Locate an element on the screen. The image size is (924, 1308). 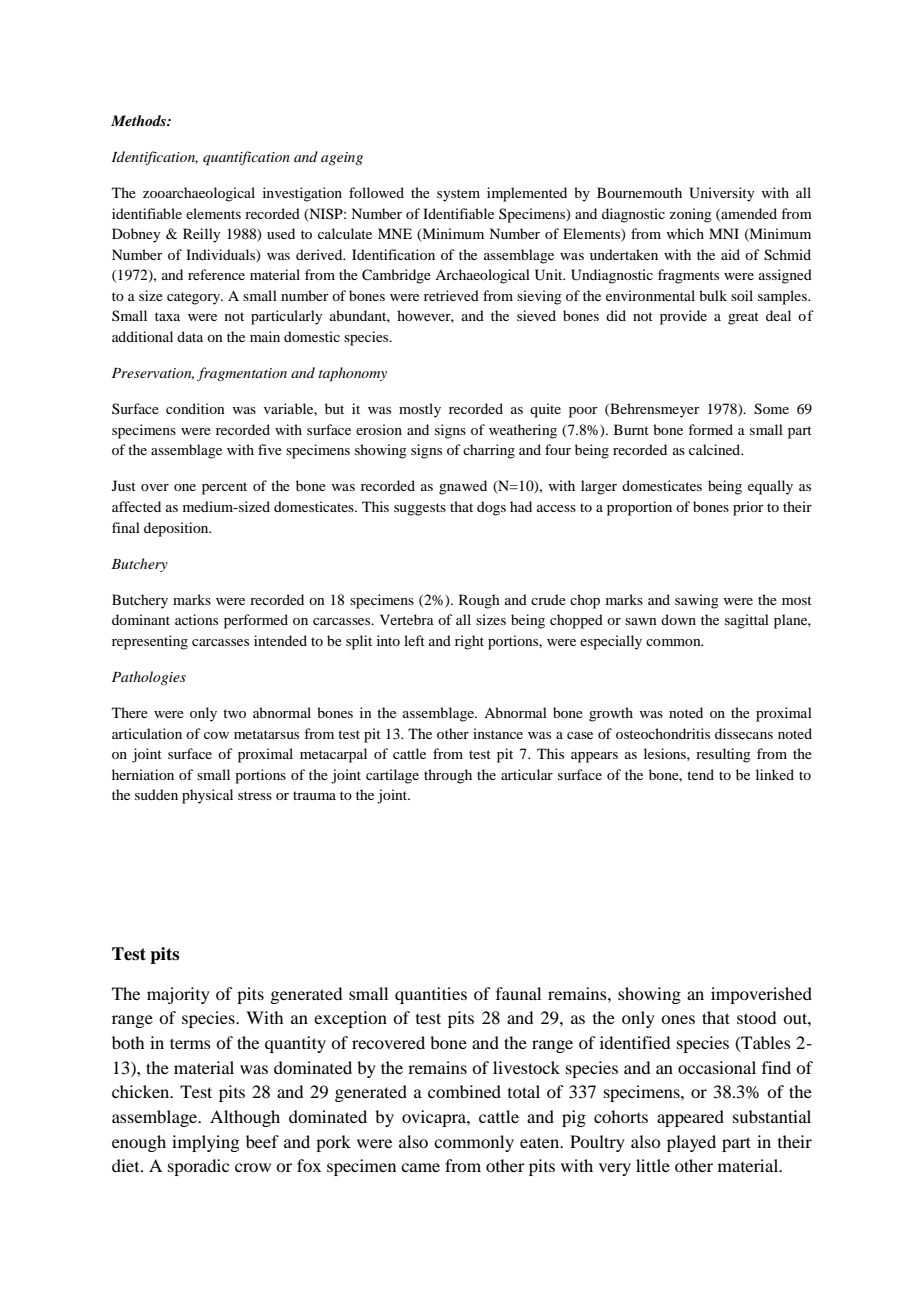
cartilage is located at coordinates (392, 776).
